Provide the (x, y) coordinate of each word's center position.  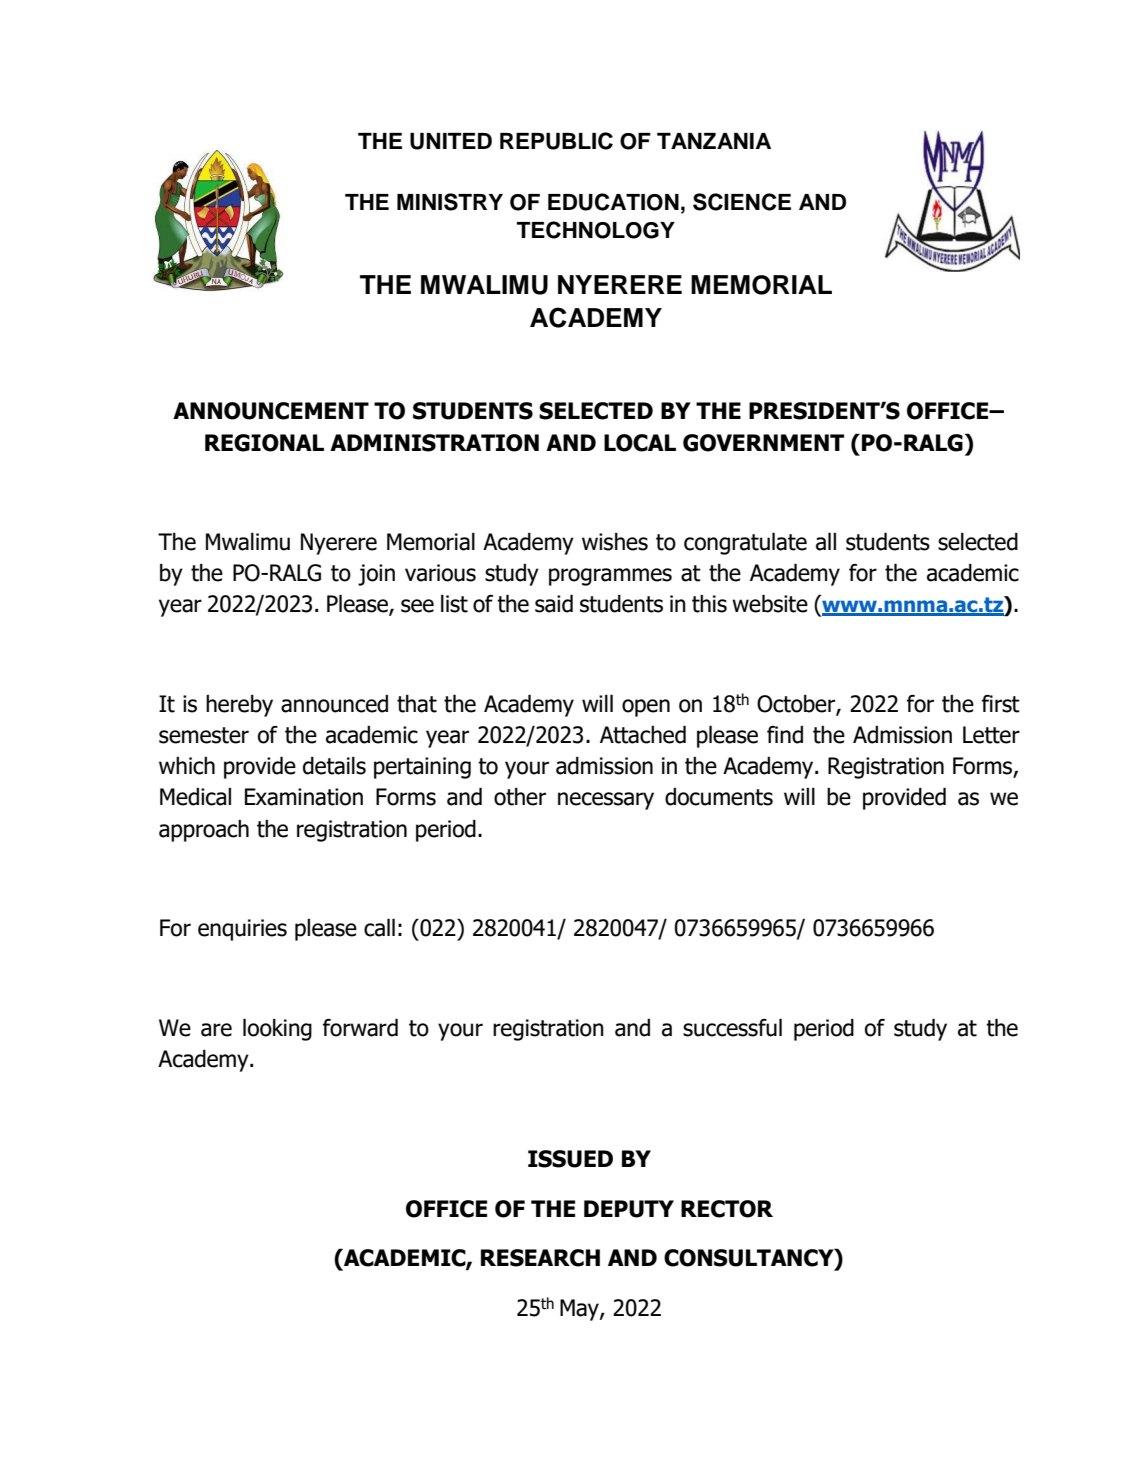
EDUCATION (613, 202)
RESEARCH (540, 1258)
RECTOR (727, 1209)
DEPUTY (629, 1209)
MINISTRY (450, 202)
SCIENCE (742, 202)
